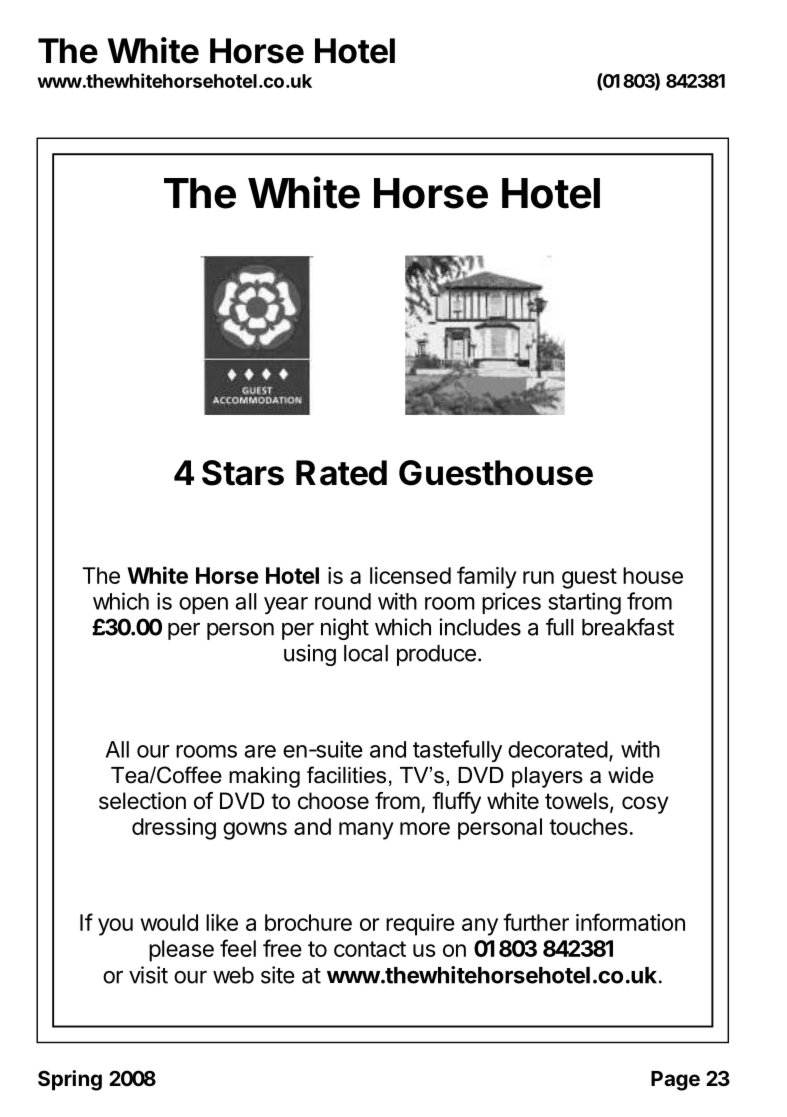  Describe the element at coordinates (278, 975) in the screenshot. I see `site` at that location.
